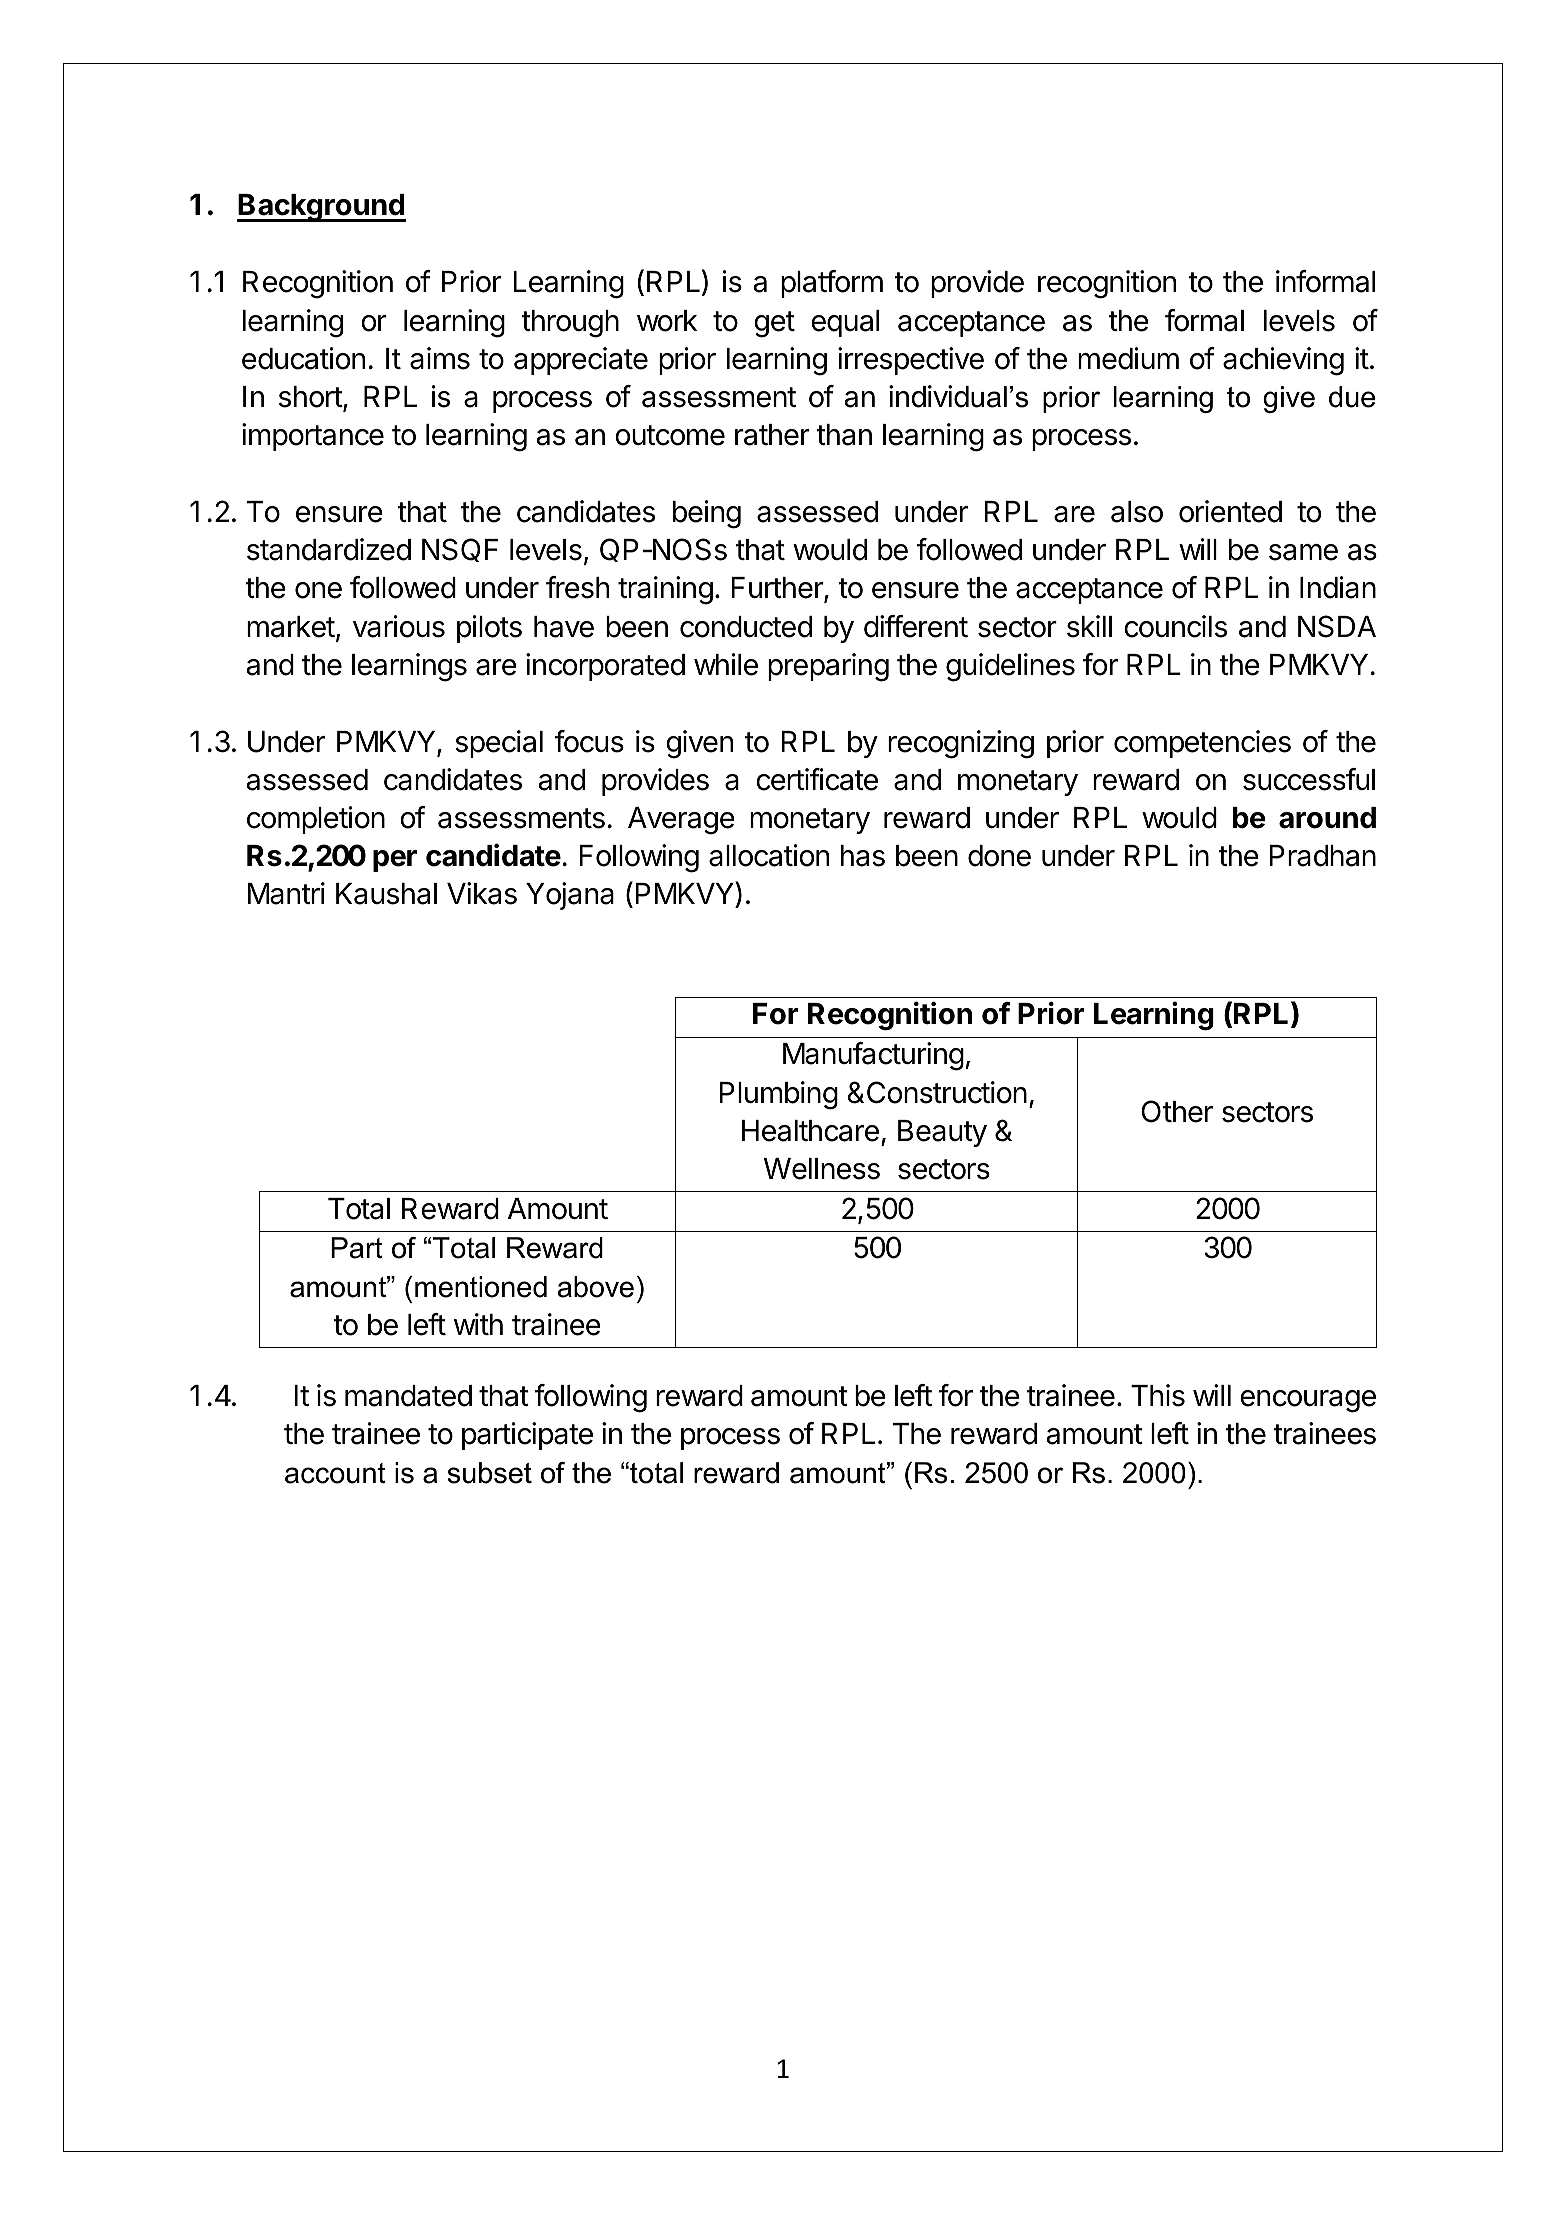 Image resolution: width=1566 pixels, height=2215 pixels. I want to click on mandated, so click(408, 1396).
